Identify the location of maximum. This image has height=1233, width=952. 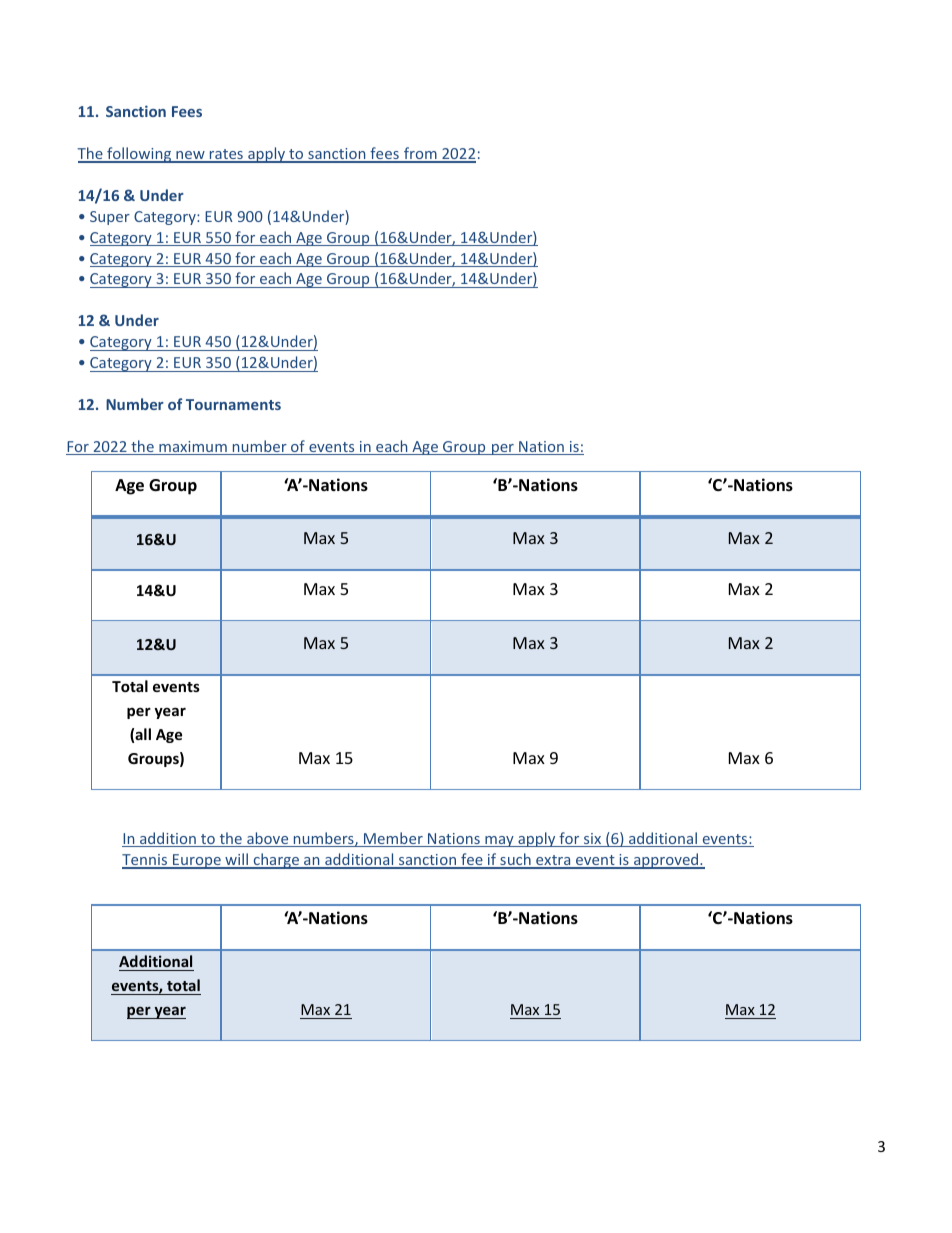
(193, 448).
